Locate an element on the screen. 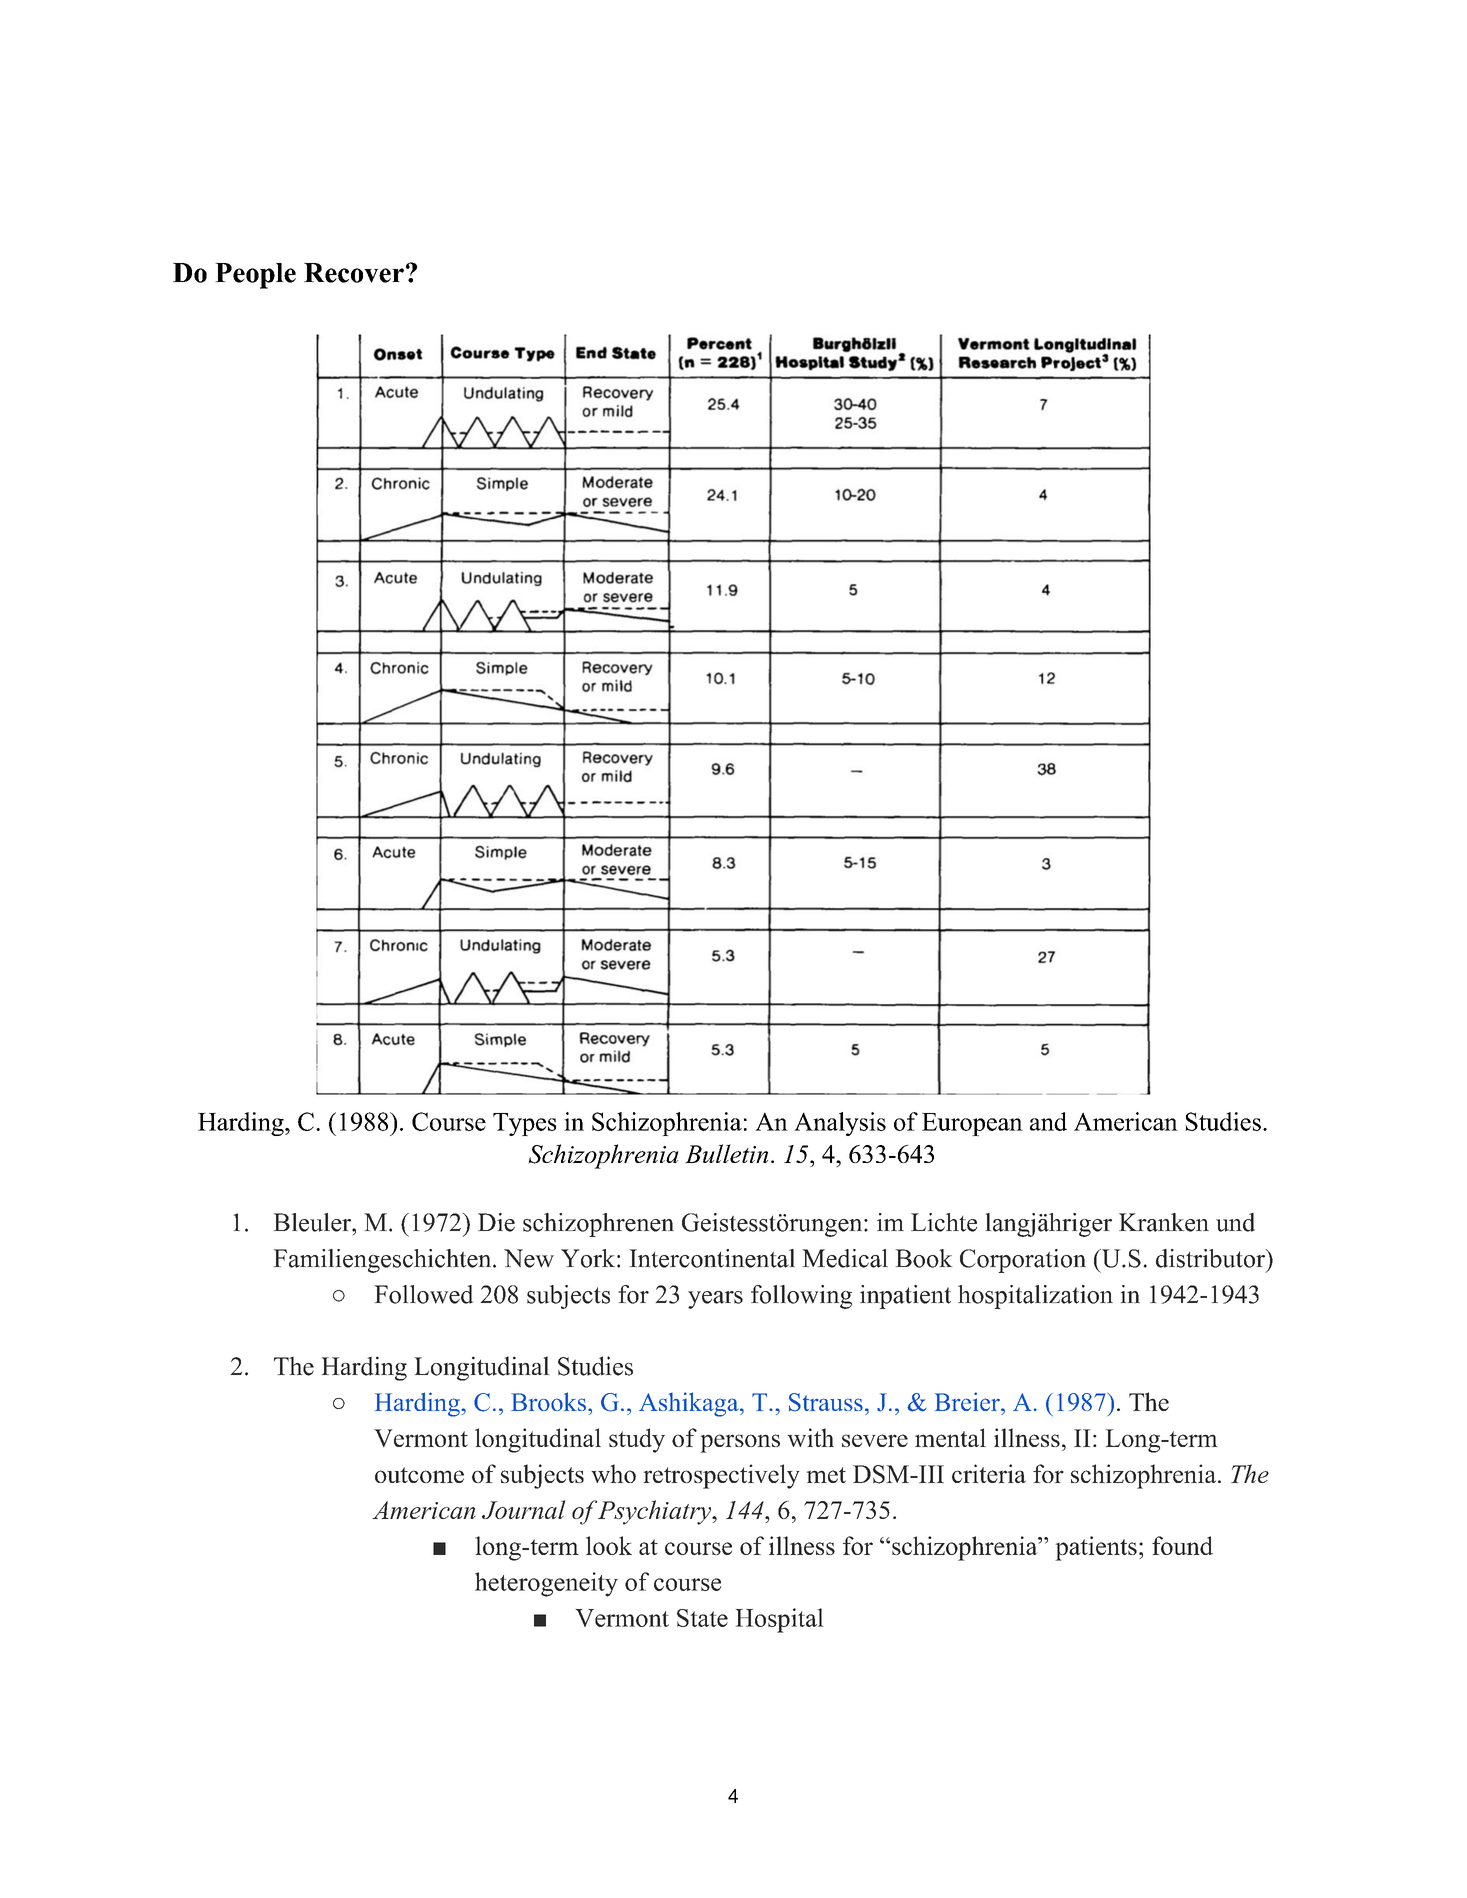  outcome is located at coordinates (419, 1475).
